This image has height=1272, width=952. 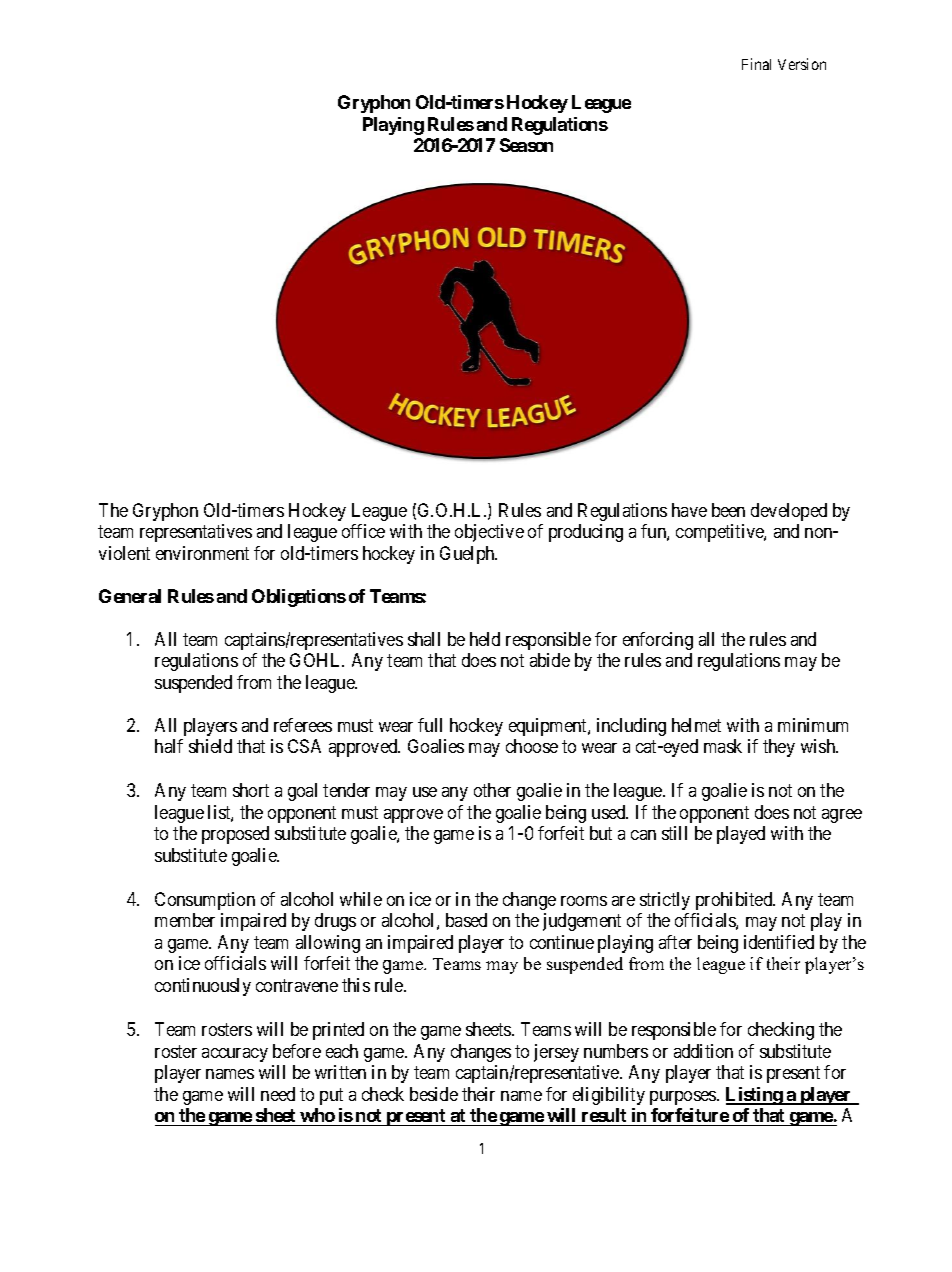 I want to click on still, so click(x=674, y=833).
